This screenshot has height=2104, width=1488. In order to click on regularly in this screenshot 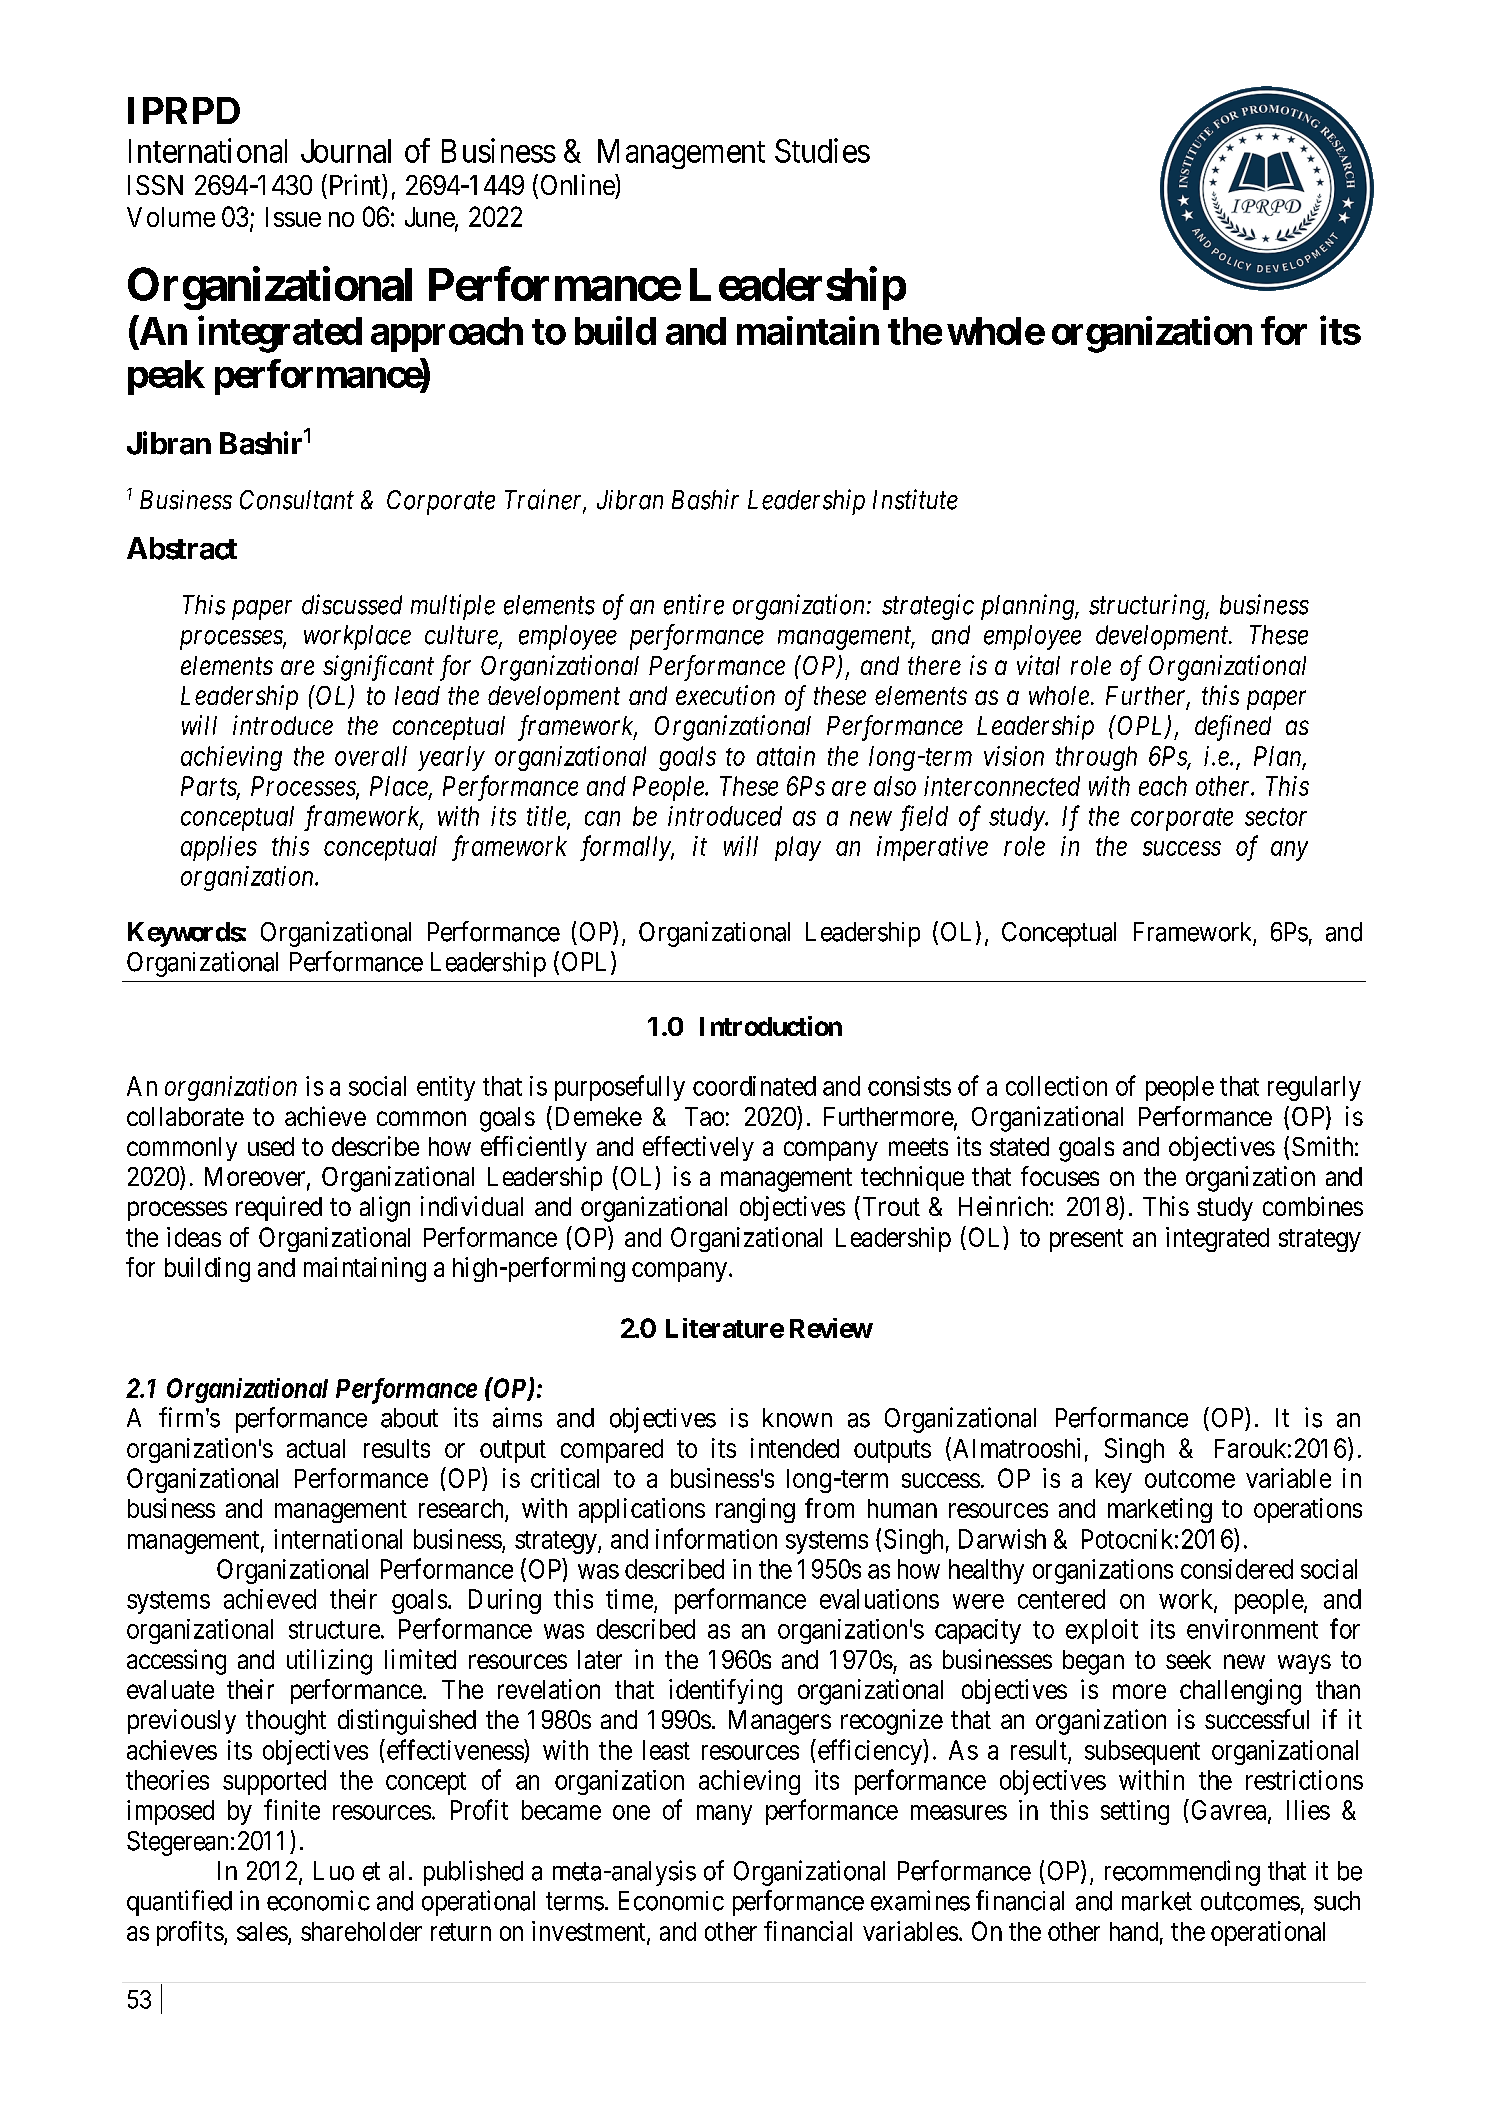, I will do `click(1314, 1088)`.
